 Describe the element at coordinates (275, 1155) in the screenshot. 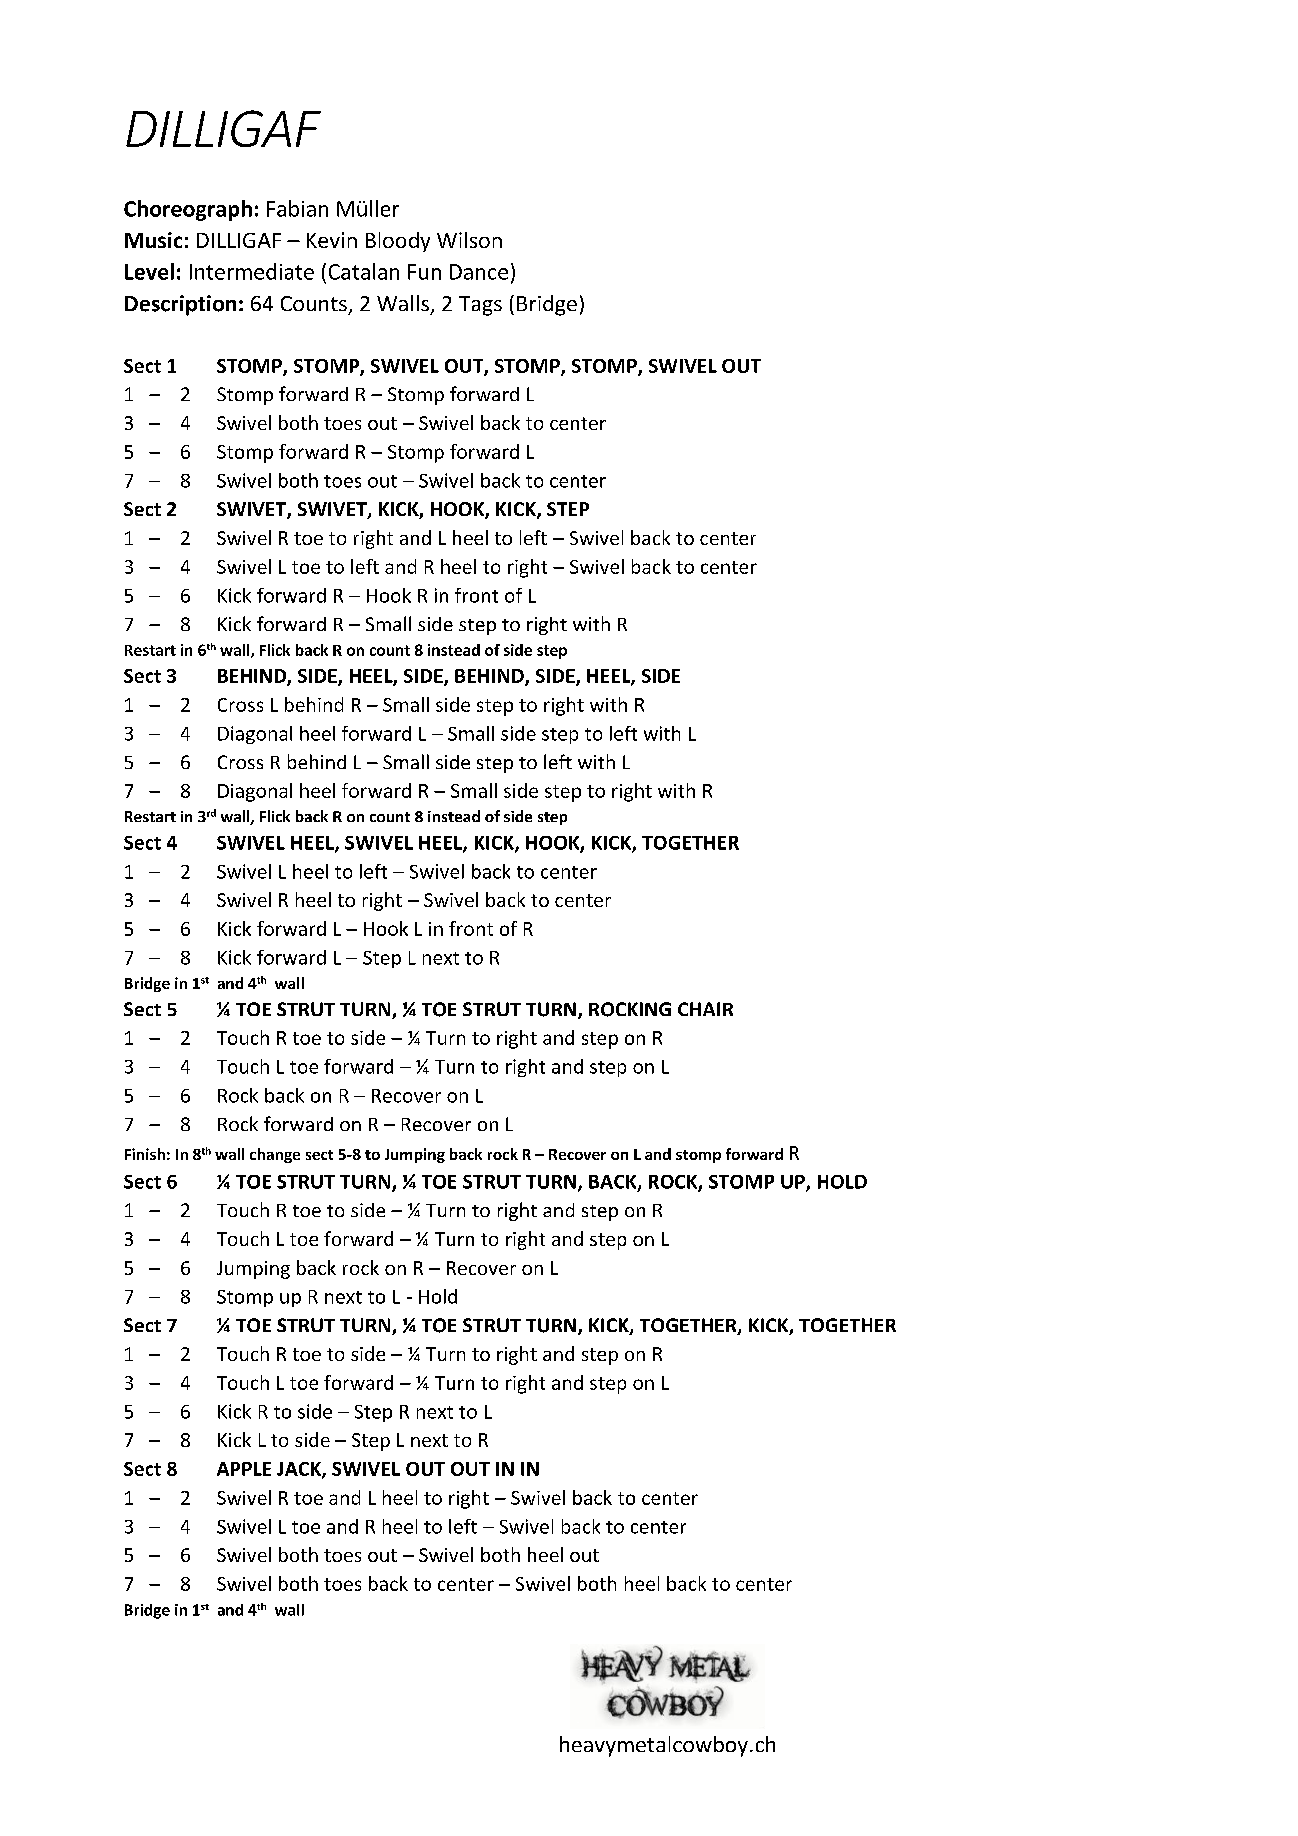

I see `change` at that location.
